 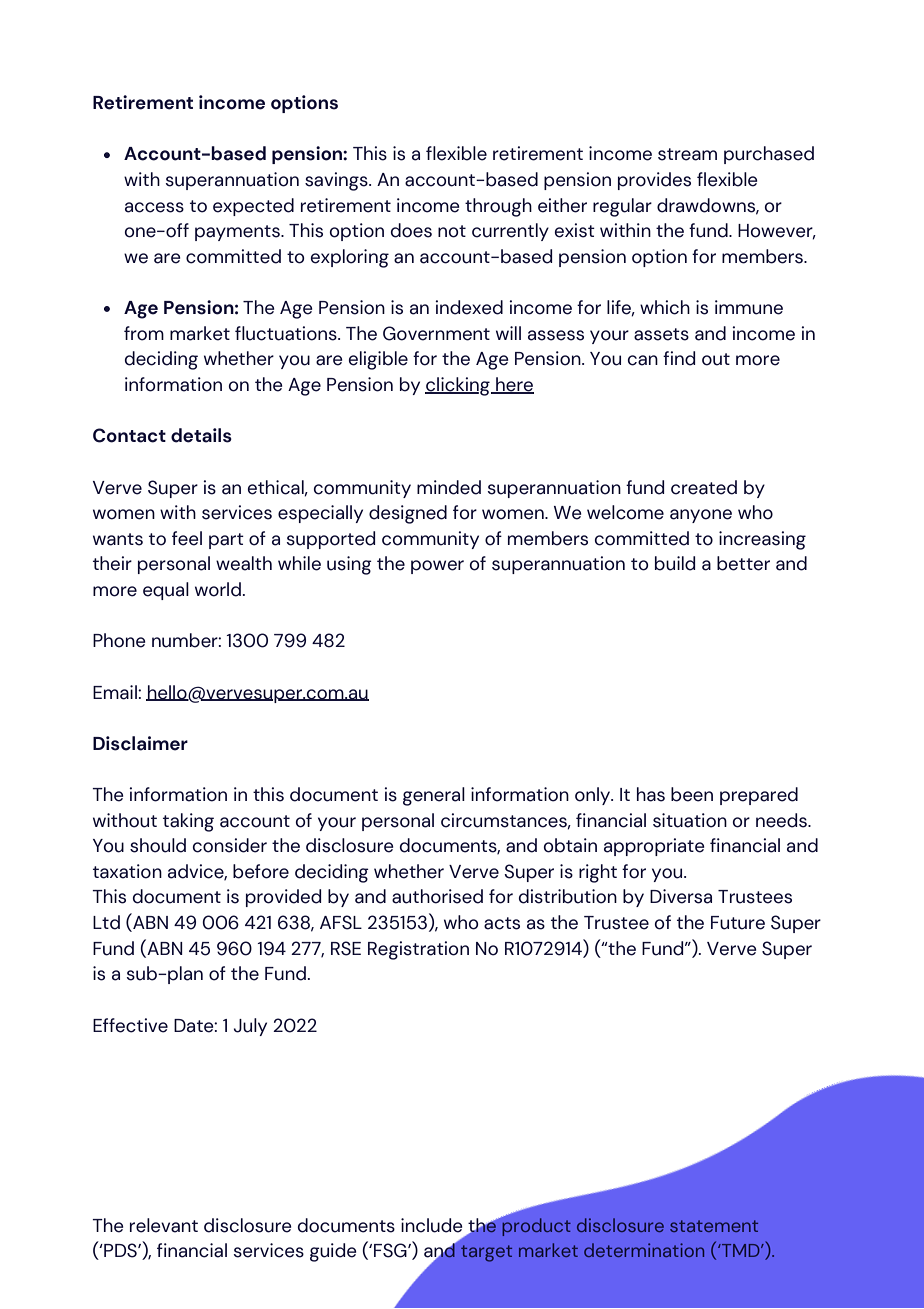 I want to click on include, so click(x=432, y=1225).
